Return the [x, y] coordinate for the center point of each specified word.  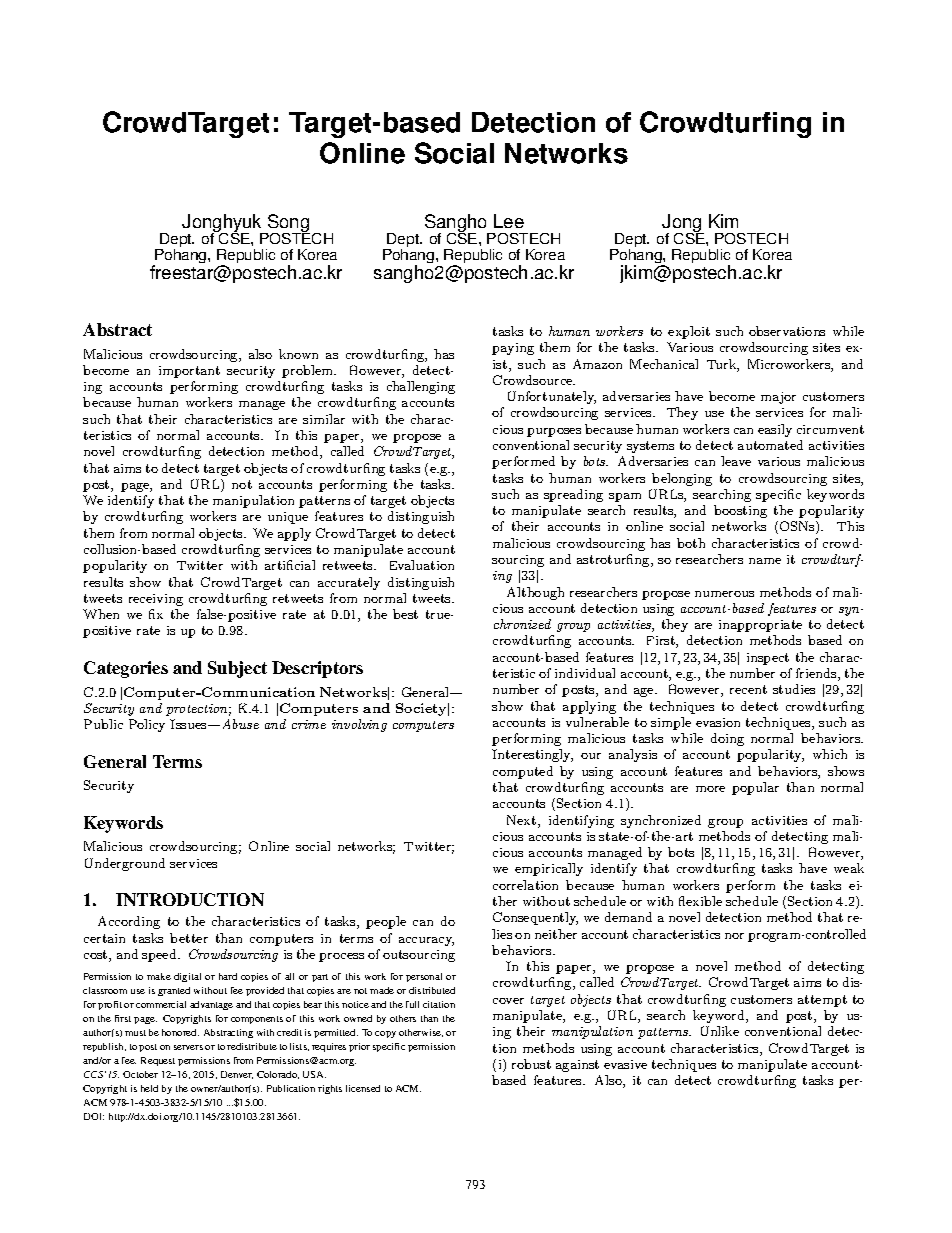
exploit [689, 332]
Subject [237, 669]
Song [288, 224]
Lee [509, 221]
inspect [768, 659]
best [405, 614]
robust [531, 1064]
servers [188, 1047]
